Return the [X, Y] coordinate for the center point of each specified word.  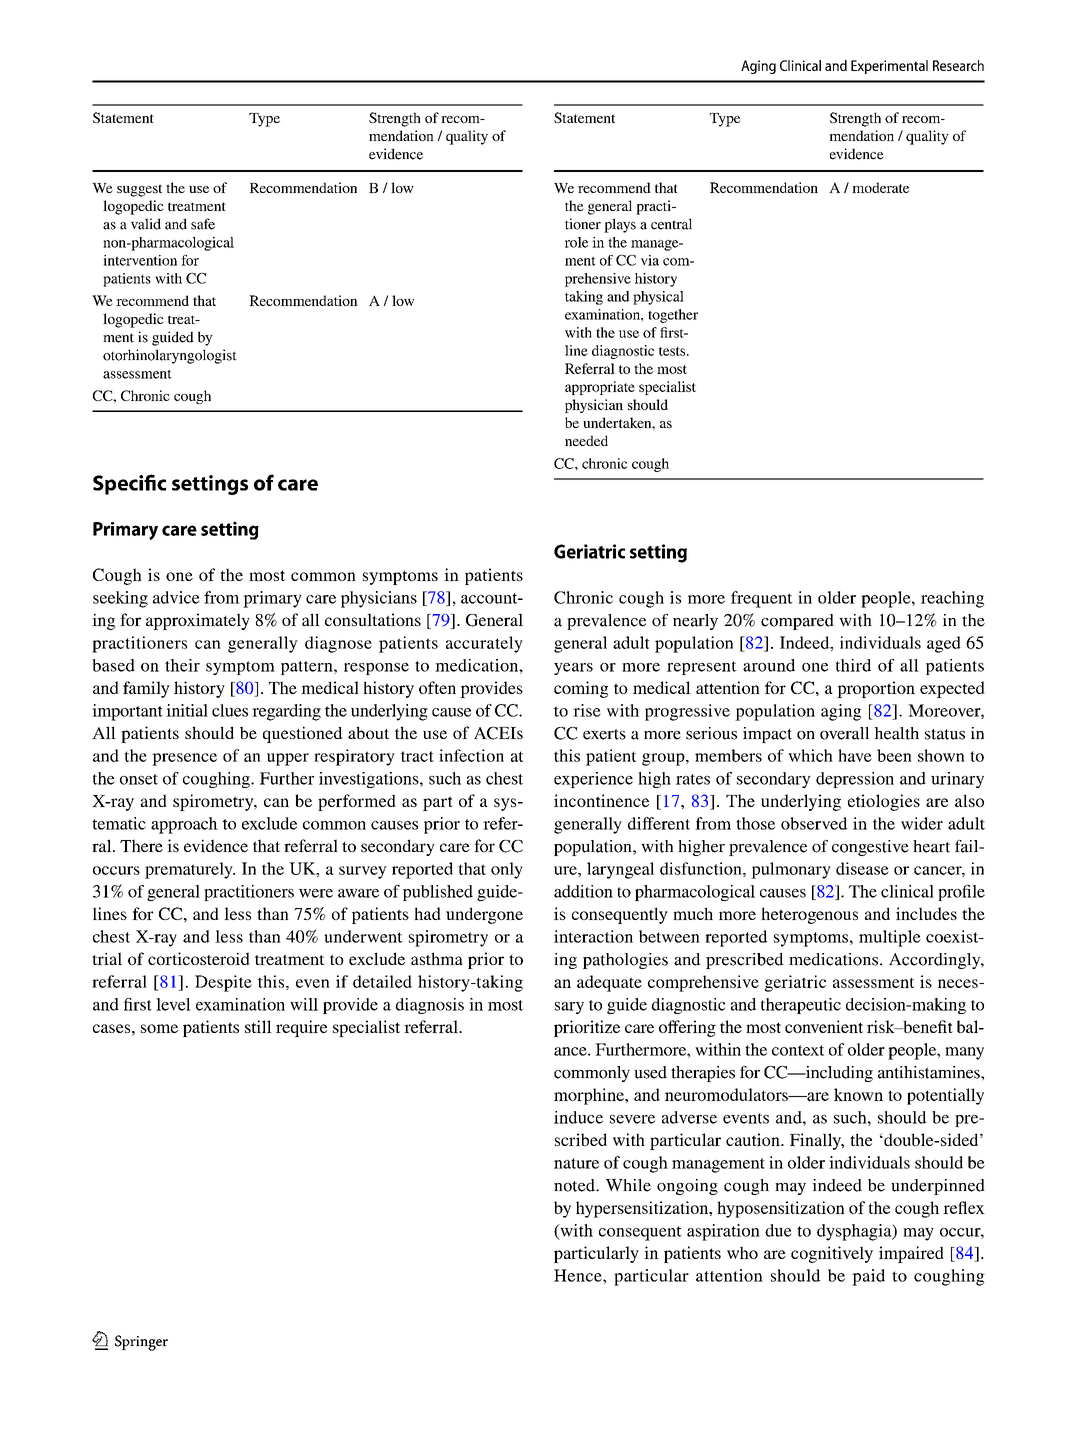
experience [593, 780]
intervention [140, 260]
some [159, 1028]
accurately [484, 644]
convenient [824, 1026]
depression [855, 780]
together [673, 316]
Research [958, 65]
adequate [609, 983]
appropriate [600, 388]
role [576, 242]
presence [184, 759]
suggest [139, 190]
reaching [952, 599]
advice [176, 597]
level [173, 1004]
